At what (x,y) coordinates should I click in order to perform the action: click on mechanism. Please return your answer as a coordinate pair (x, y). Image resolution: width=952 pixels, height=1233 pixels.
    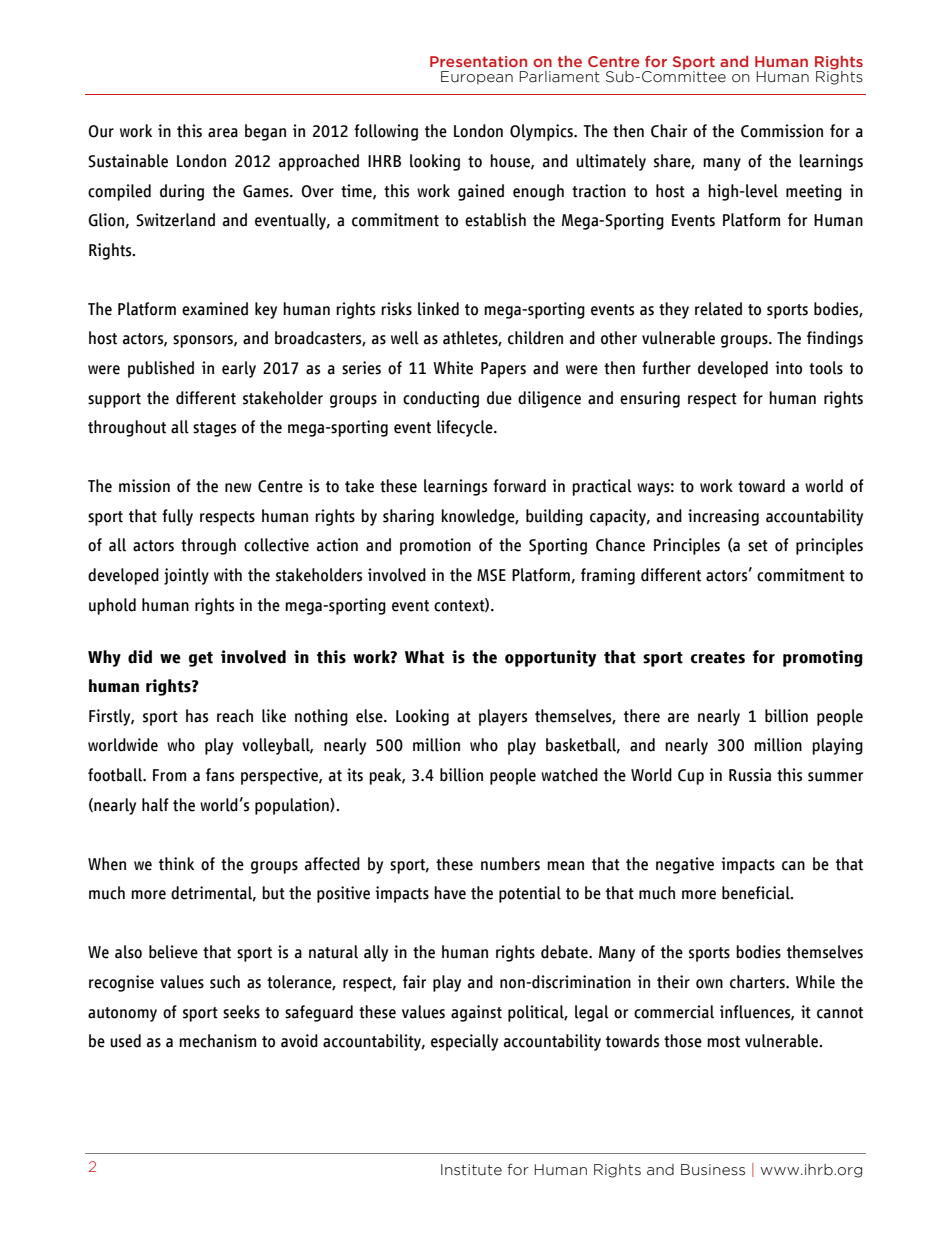
    Looking at the image, I should click on (217, 1041).
